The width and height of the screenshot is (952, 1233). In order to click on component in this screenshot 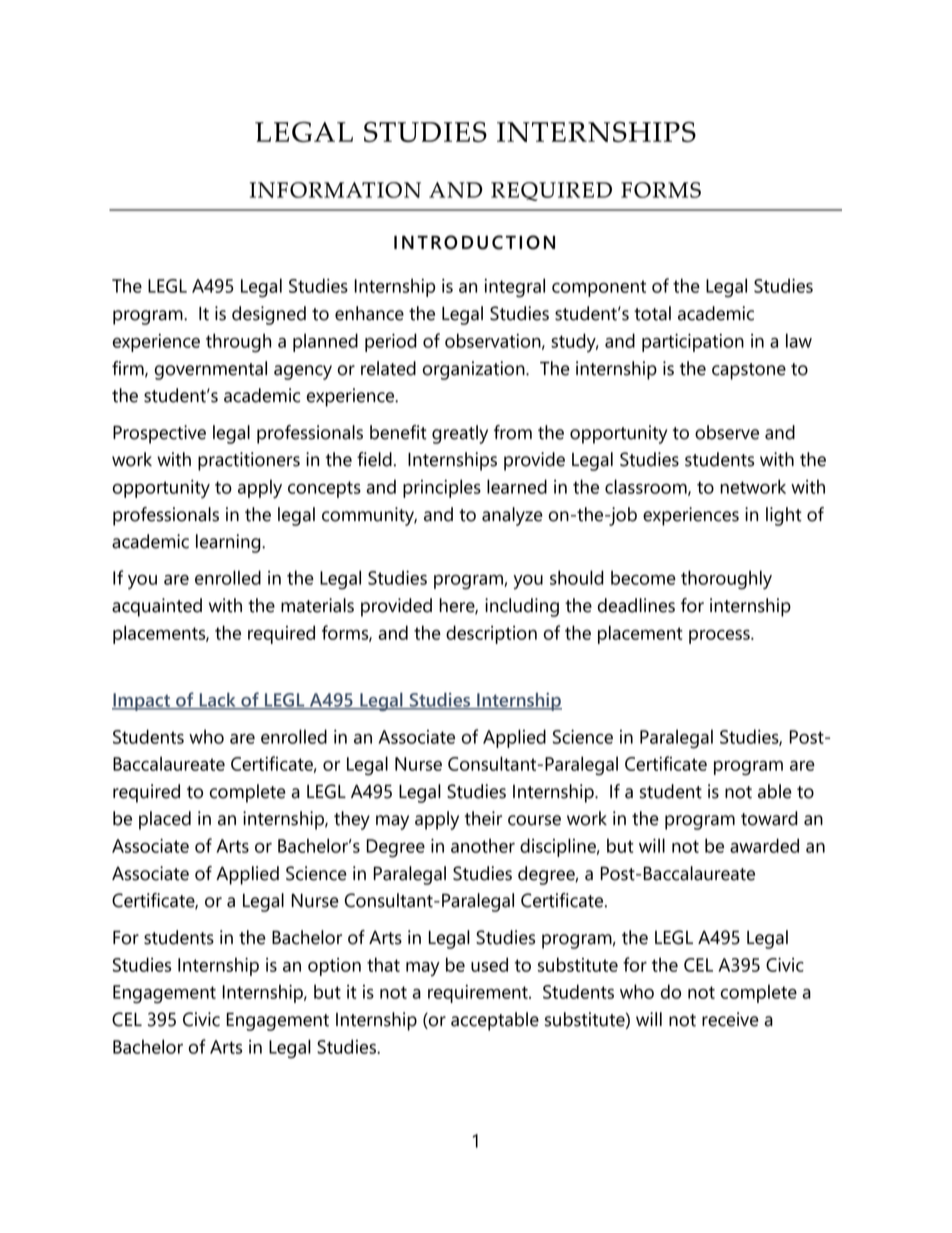, I will do `click(599, 288)`.
